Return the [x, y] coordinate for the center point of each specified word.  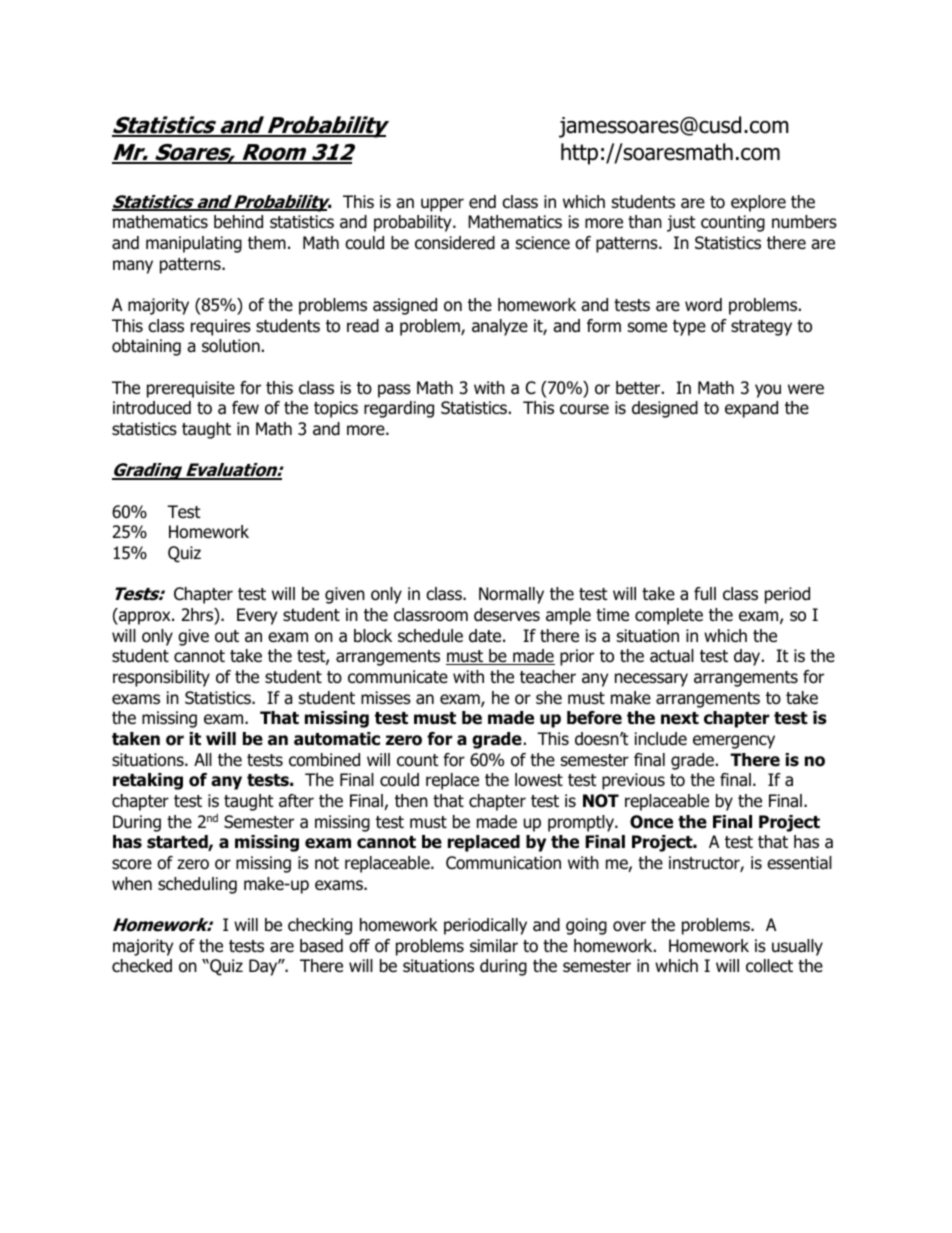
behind [238, 222]
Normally [511, 595]
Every [257, 616]
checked [142, 966]
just [681, 223]
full [705, 594]
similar [494, 946]
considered [455, 243]
